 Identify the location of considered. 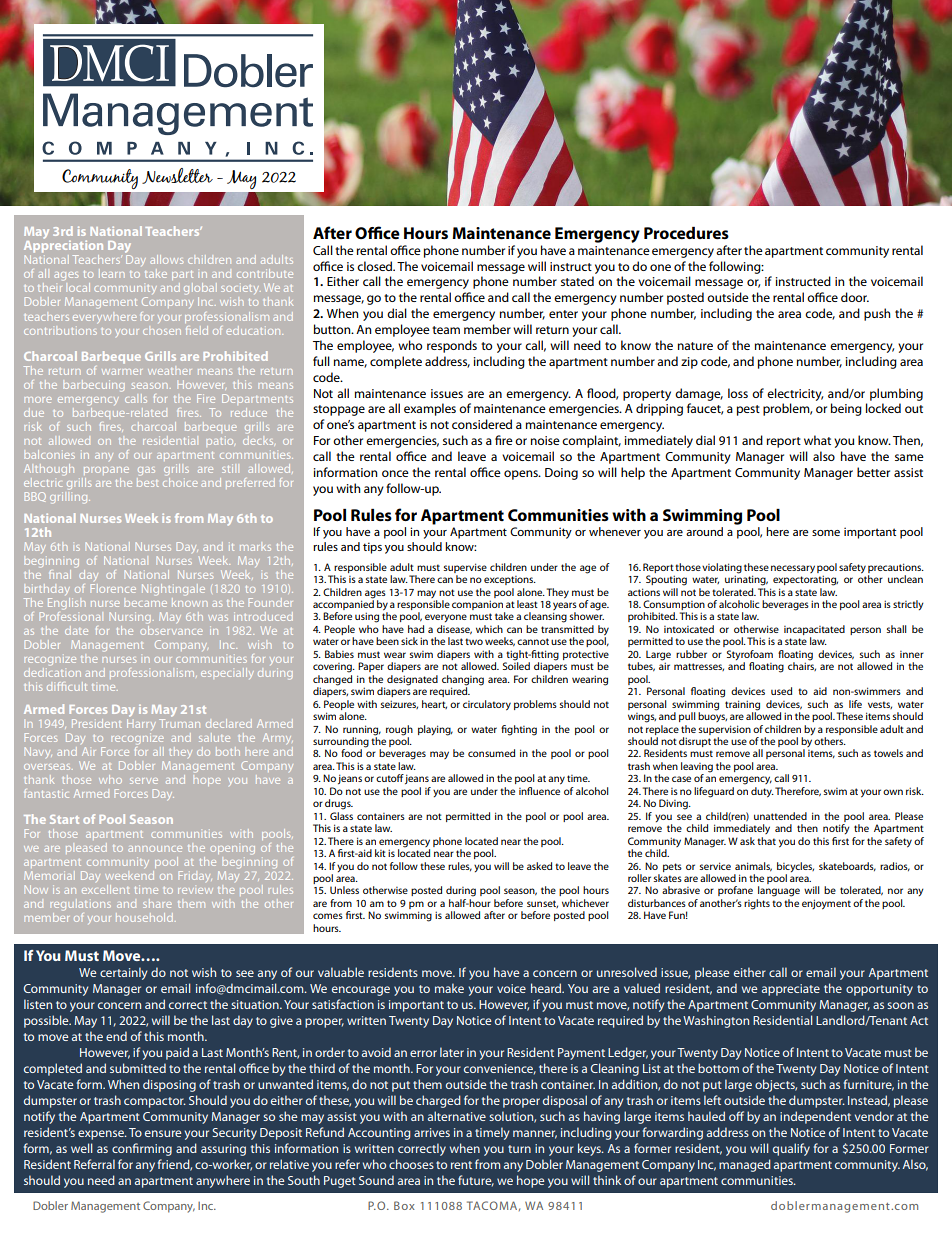
(482, 424).
